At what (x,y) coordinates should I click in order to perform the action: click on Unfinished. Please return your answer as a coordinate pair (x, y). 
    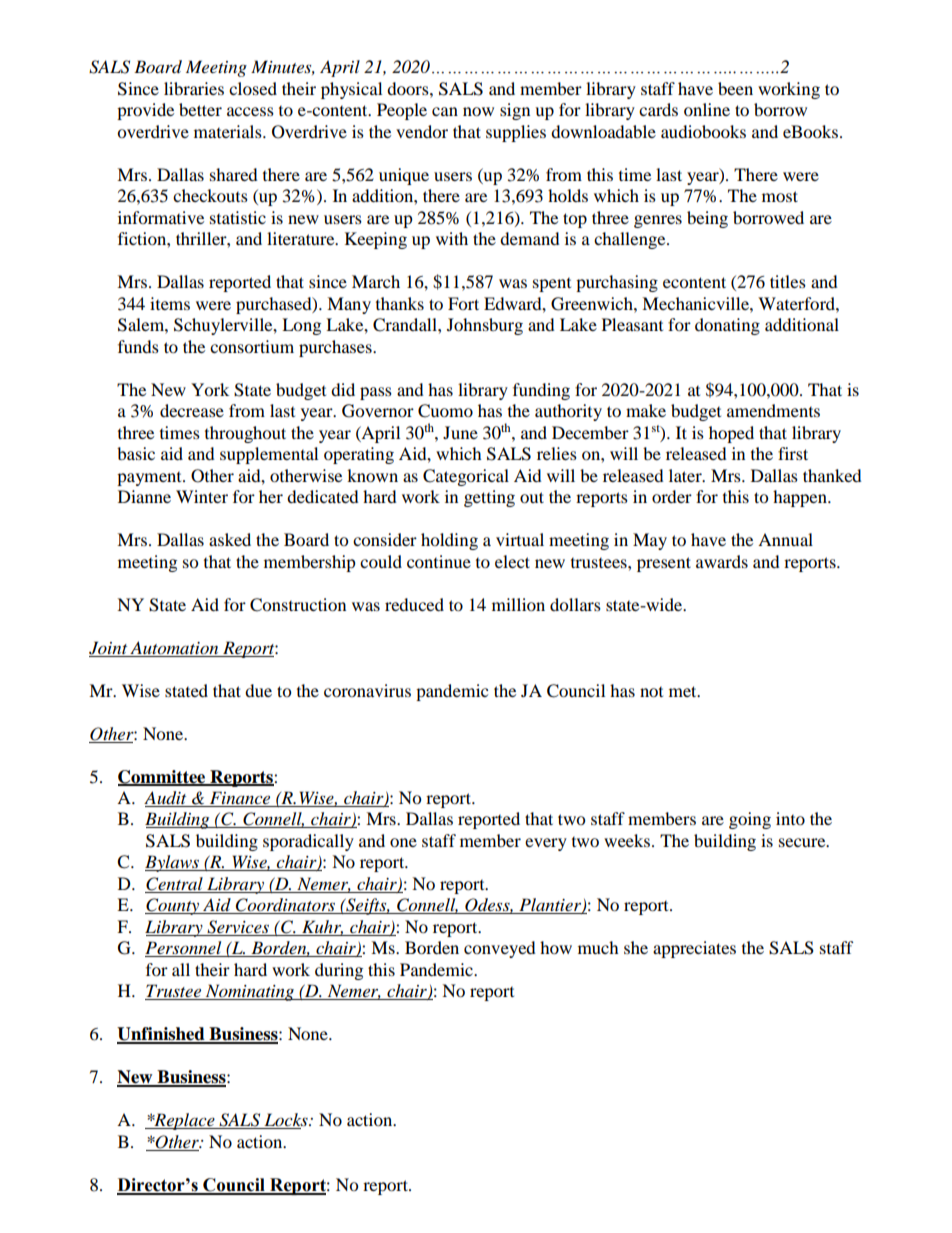
    Looking at the image, I should click on (162, 1035).
